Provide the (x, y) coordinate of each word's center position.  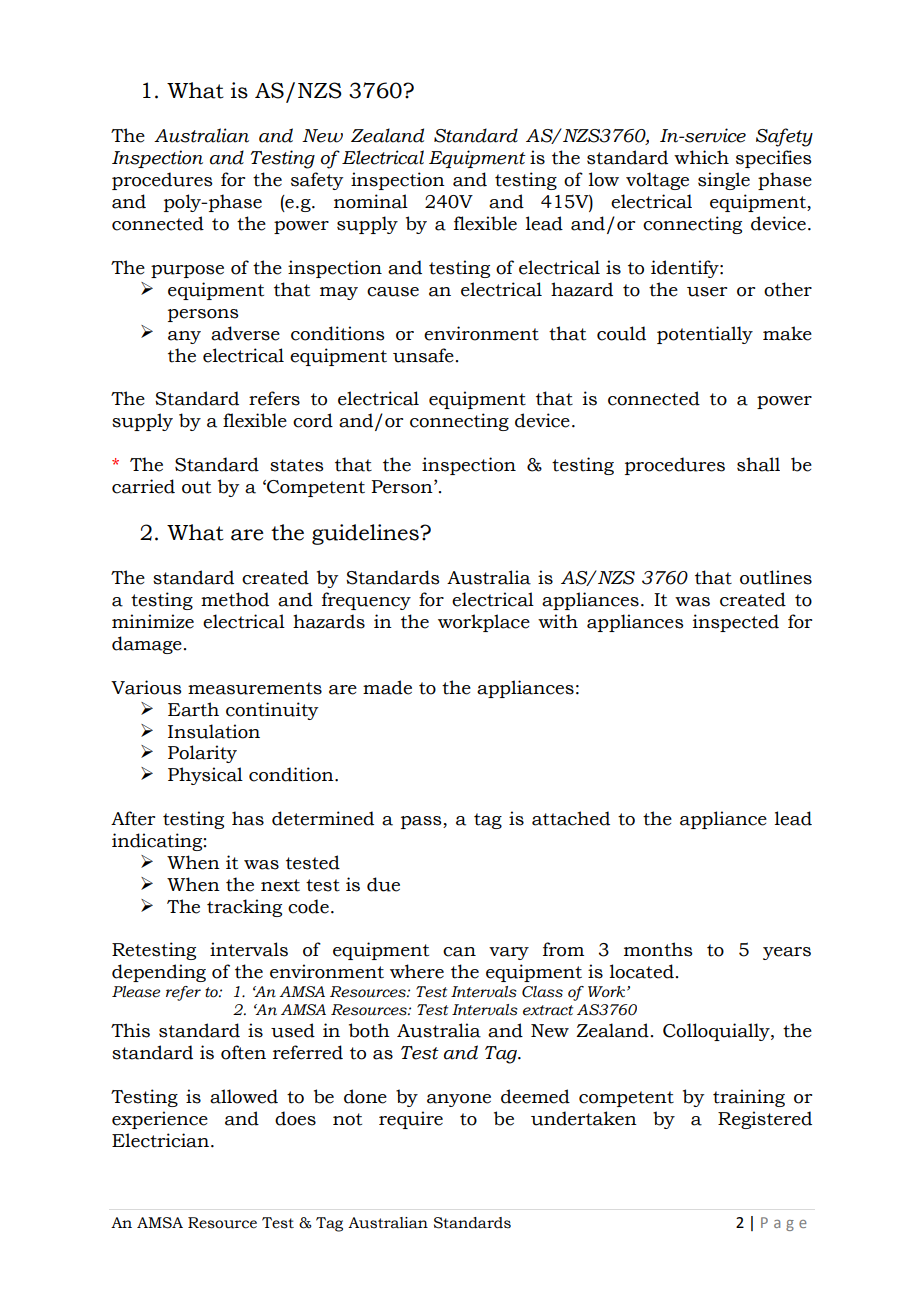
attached (571, 818)
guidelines (366, 534)
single (724, 181)
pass (422, 822)
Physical (205, 776)
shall (758, 464)
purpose (187, 271)
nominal (371, 201)
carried (143, 486)
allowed (244, 1096)
